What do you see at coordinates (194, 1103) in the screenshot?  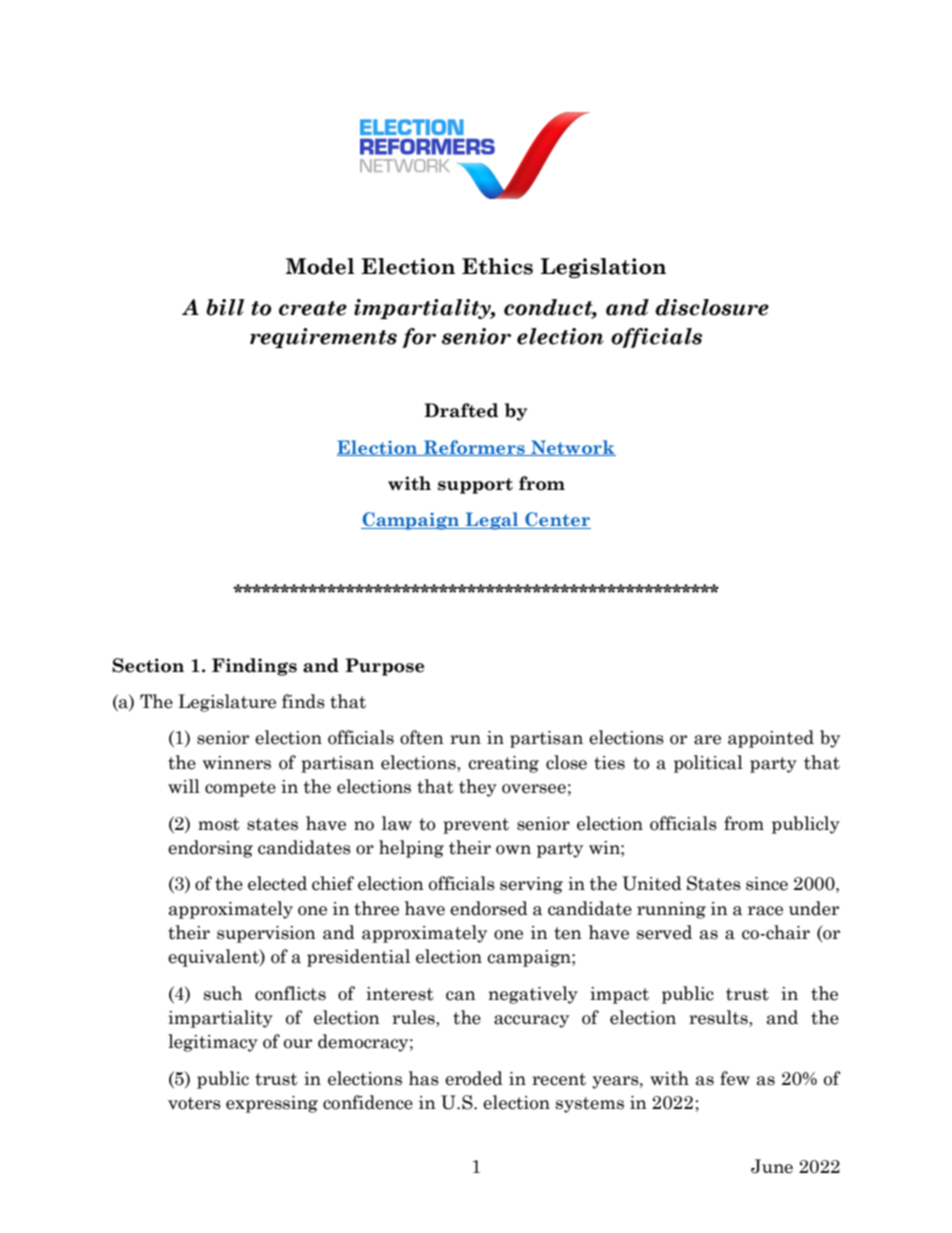 I see `voters` at bounding box center [194, 1103].
